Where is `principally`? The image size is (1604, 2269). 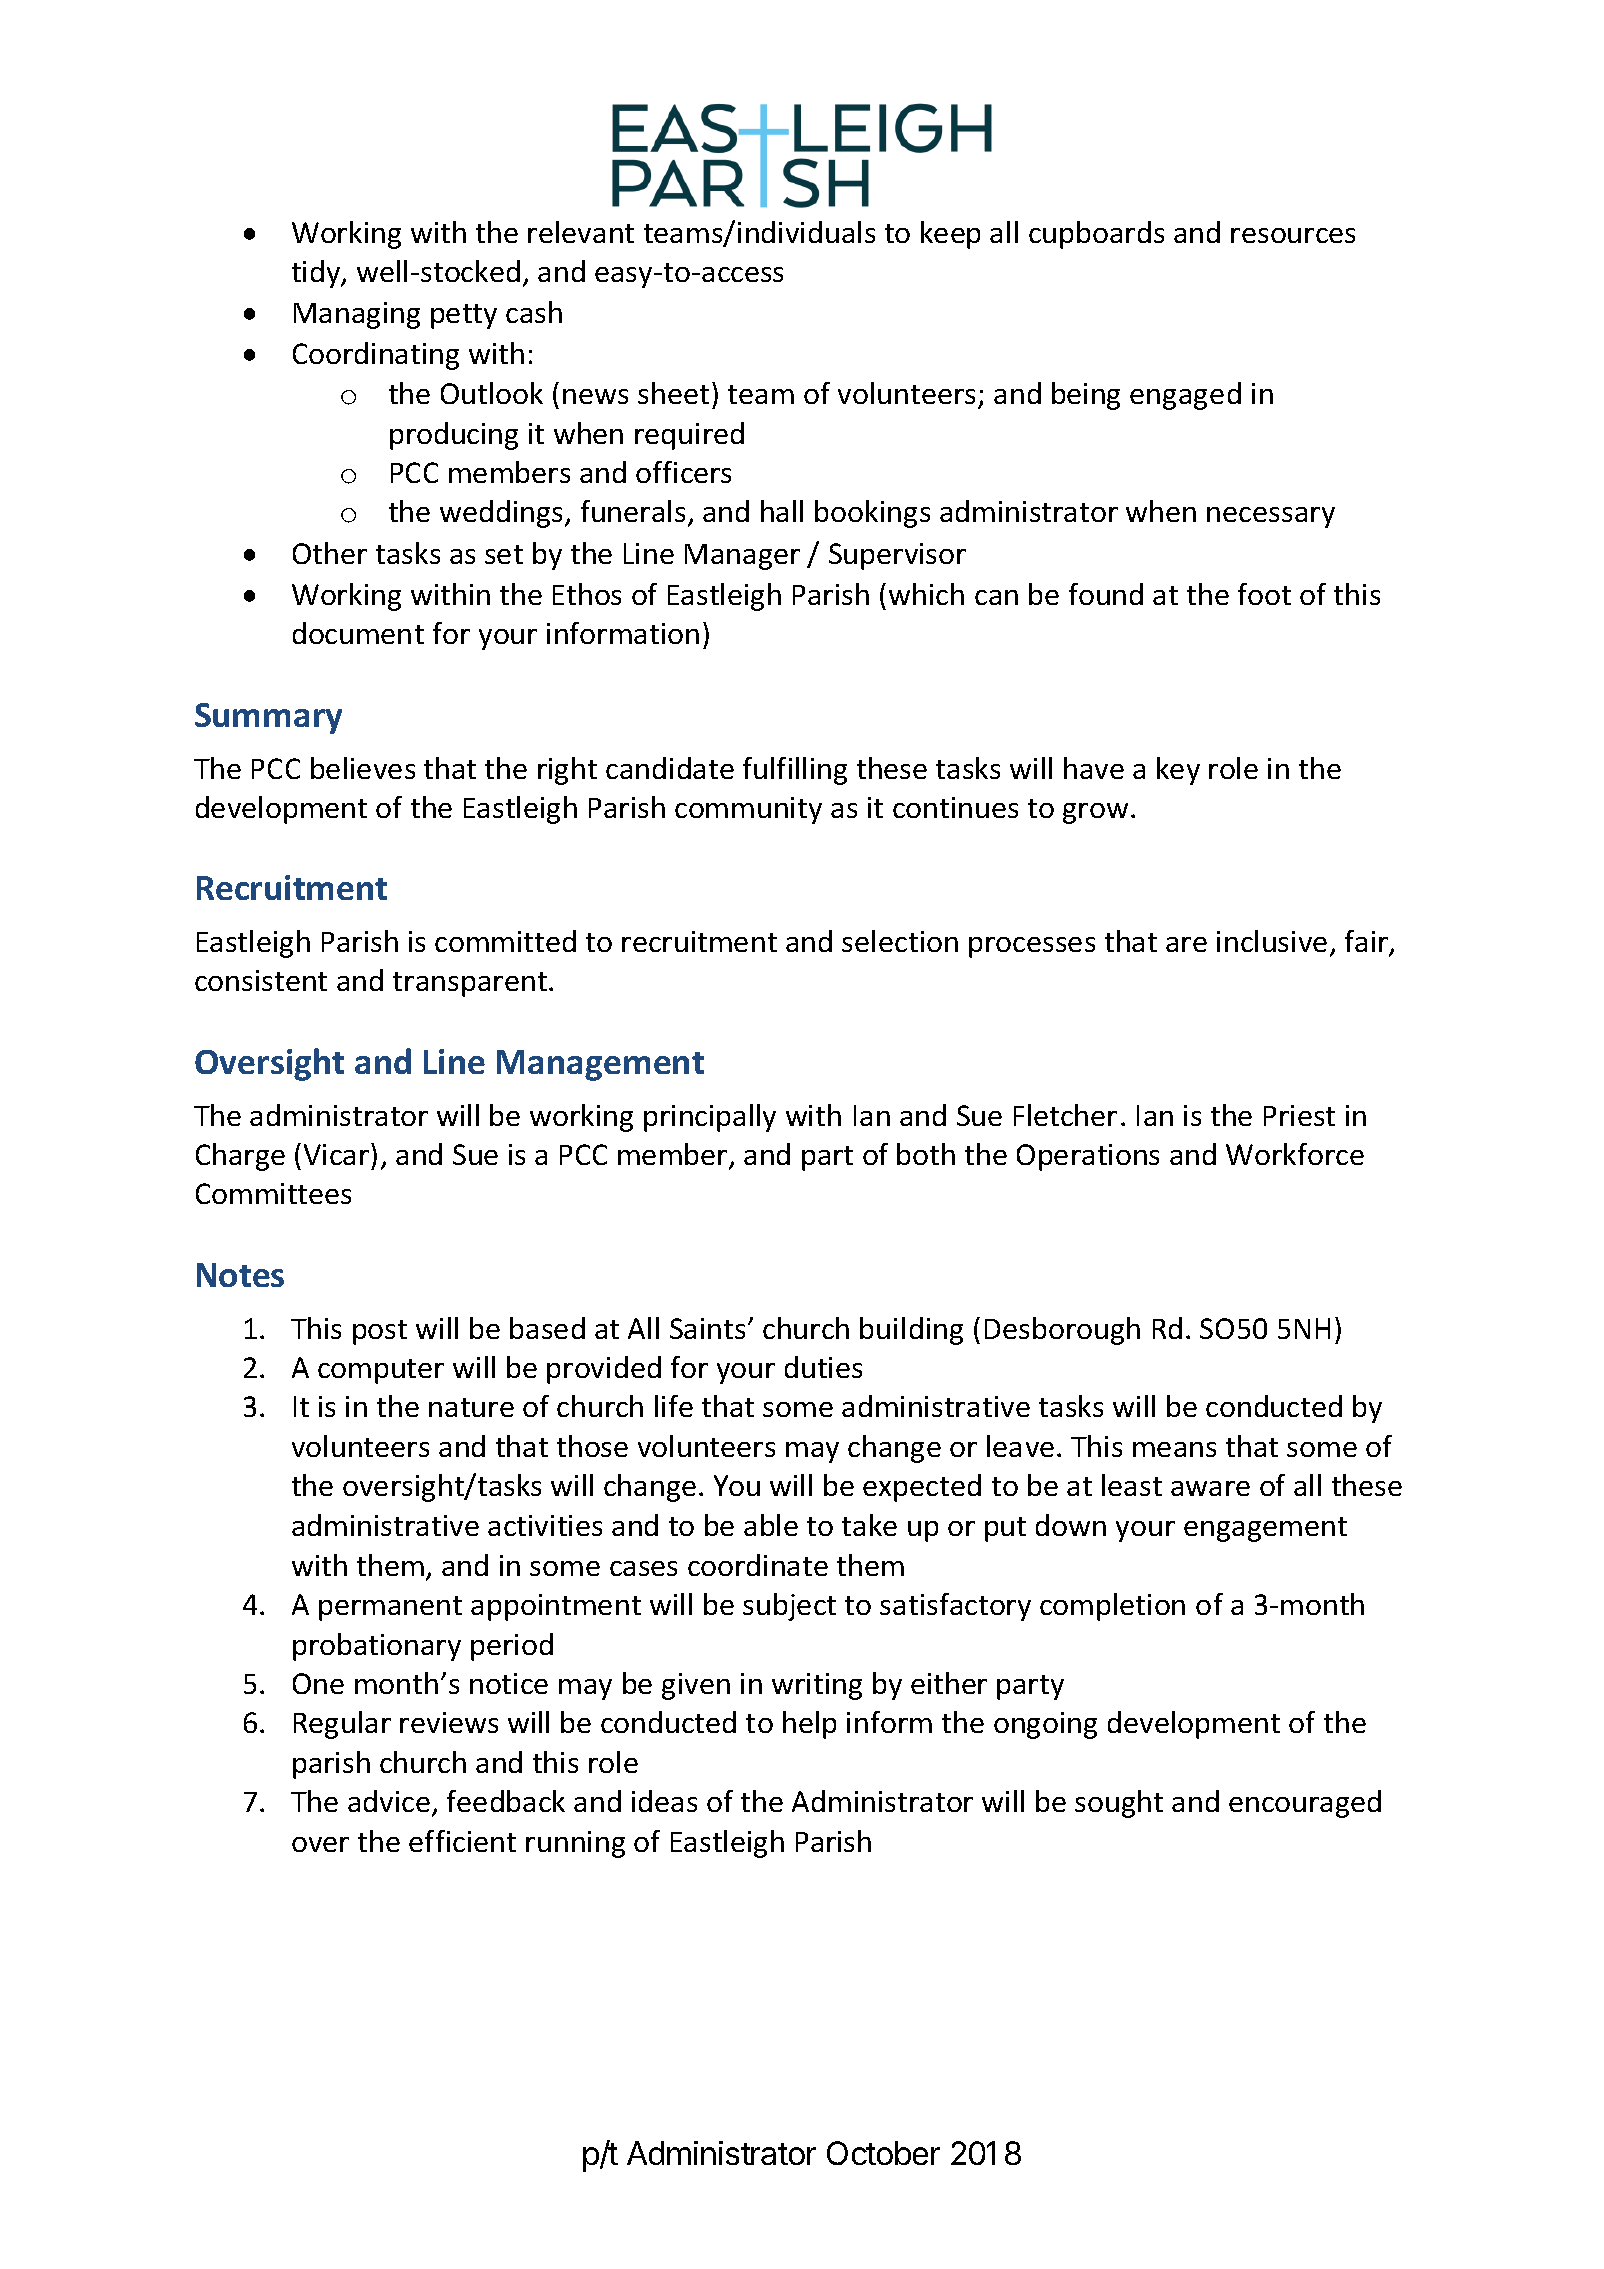
principally is located at coordinates (710, 1118).
